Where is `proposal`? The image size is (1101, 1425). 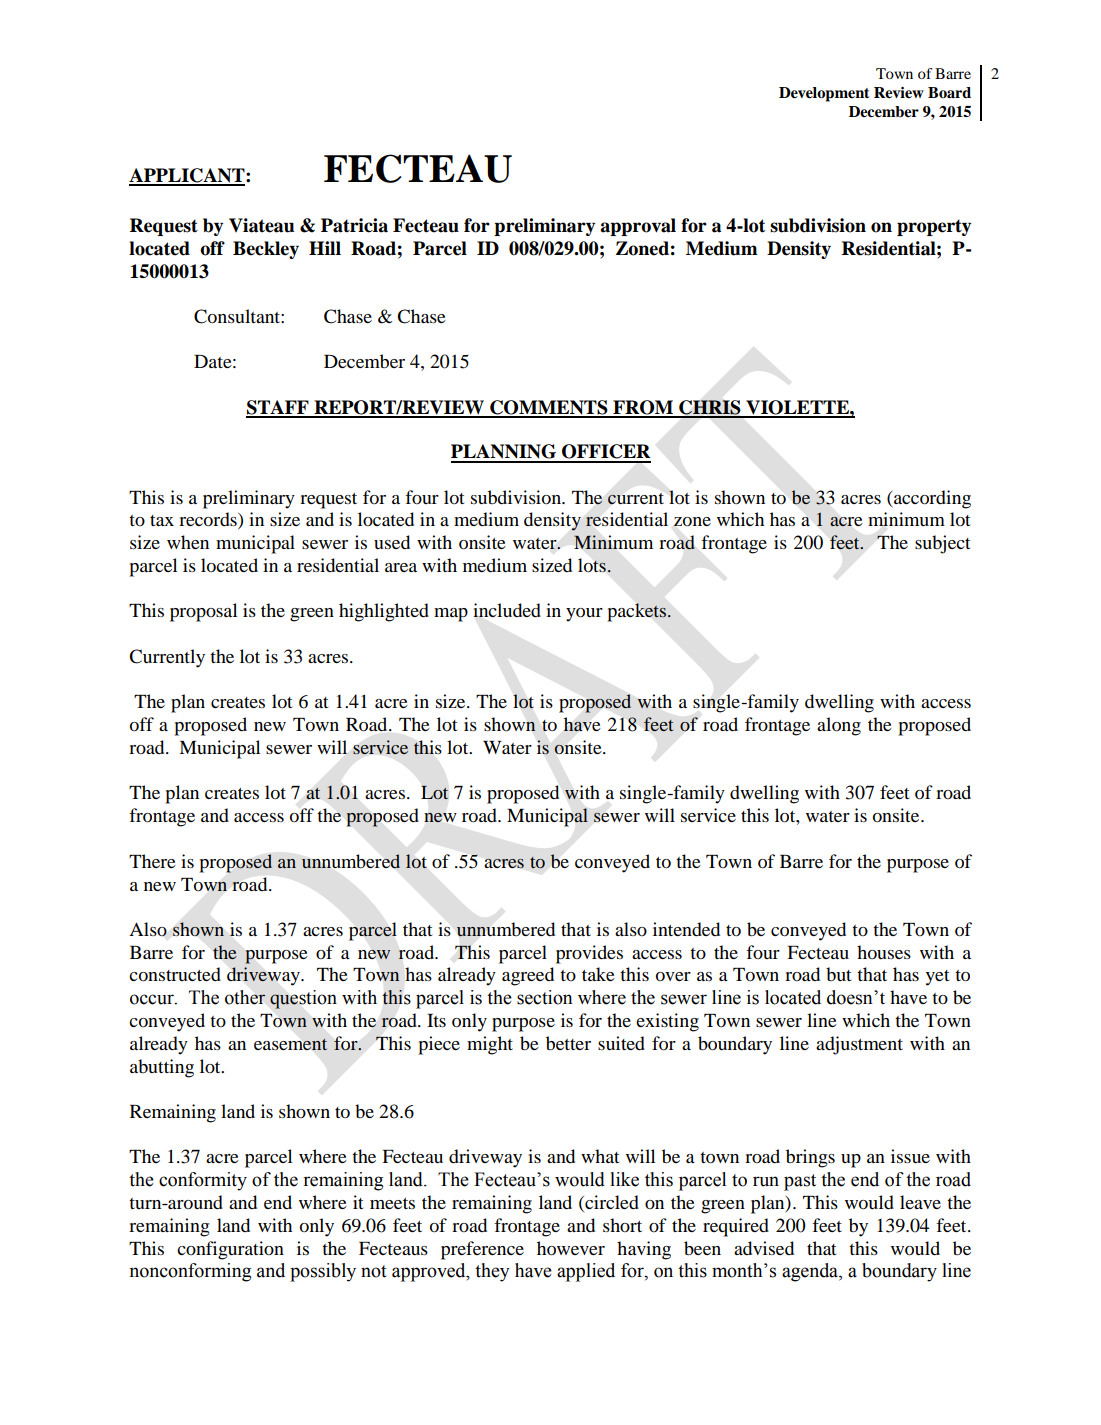
proposal is located at coordinates (203, 612).
